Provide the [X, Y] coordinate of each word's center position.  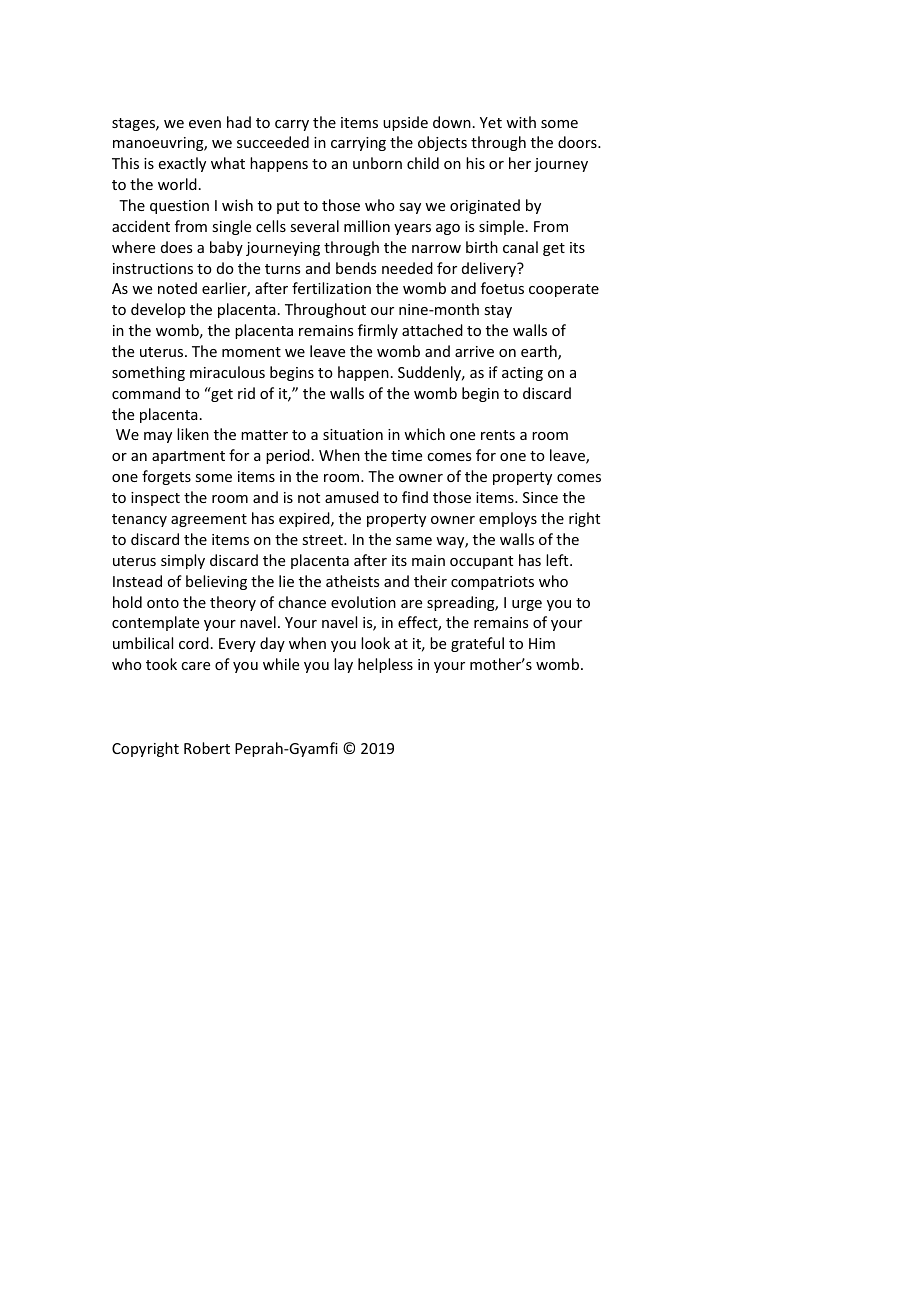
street [323, 540]
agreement [209, 520]
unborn [377, 163]
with [521, 122]
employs [508, 519]
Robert [207, 748]
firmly [378, 331]
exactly [182, 164]
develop [158, 310]
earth [540, 352]
